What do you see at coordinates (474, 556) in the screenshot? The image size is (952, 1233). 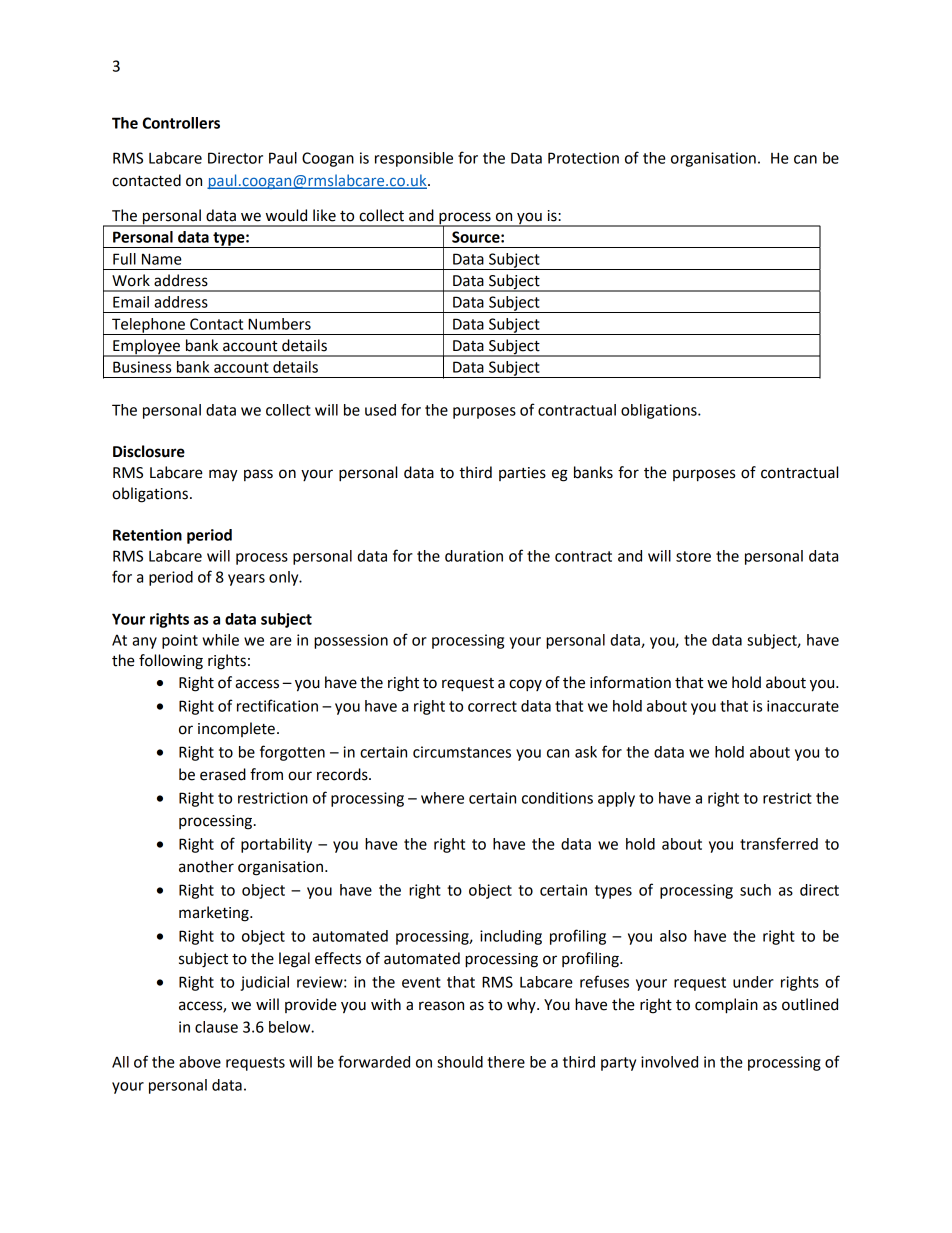 I see `duration` at bounding box center [474, 556].
